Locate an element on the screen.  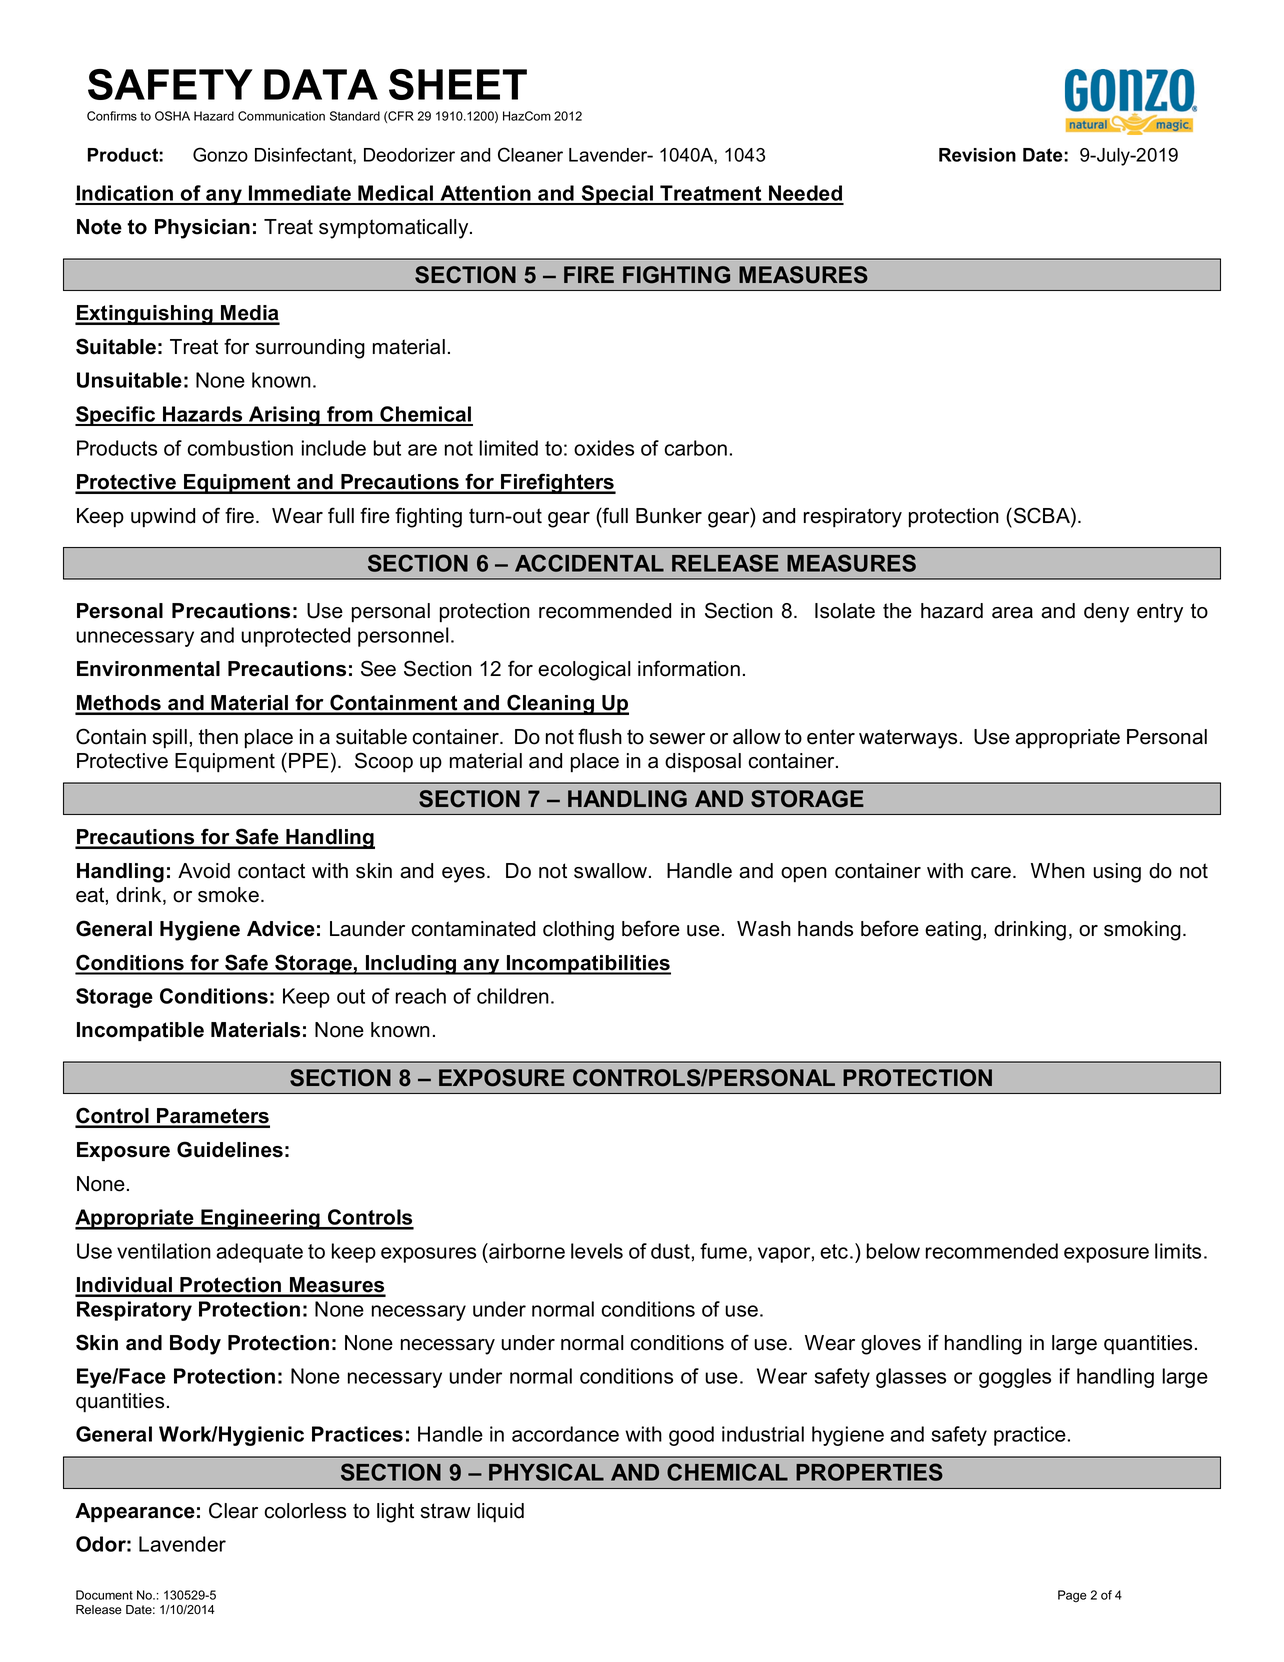
disposal is located at coordinates (703, 763).
